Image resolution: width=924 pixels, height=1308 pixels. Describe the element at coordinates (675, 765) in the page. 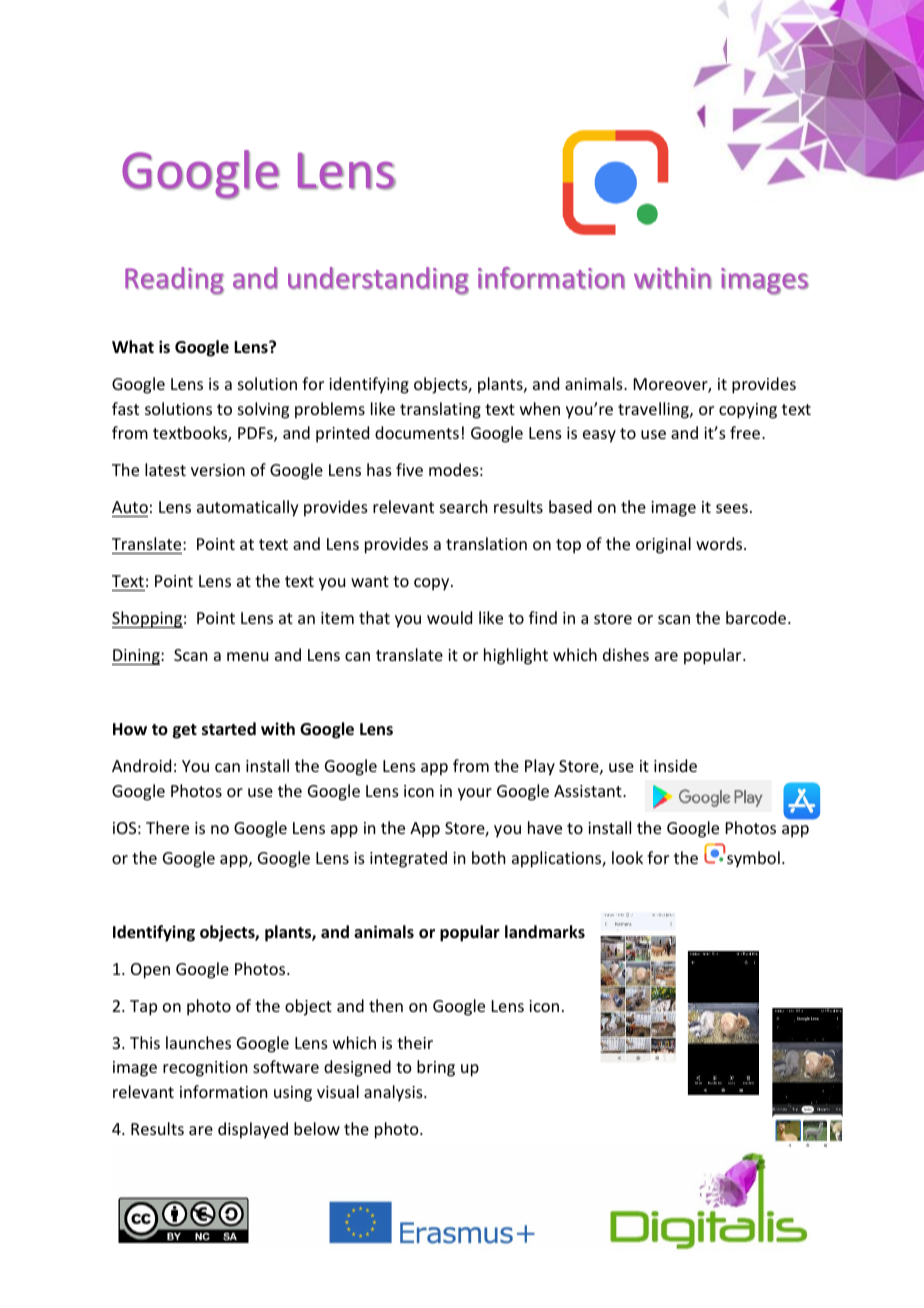

I see `inside` at that location.
